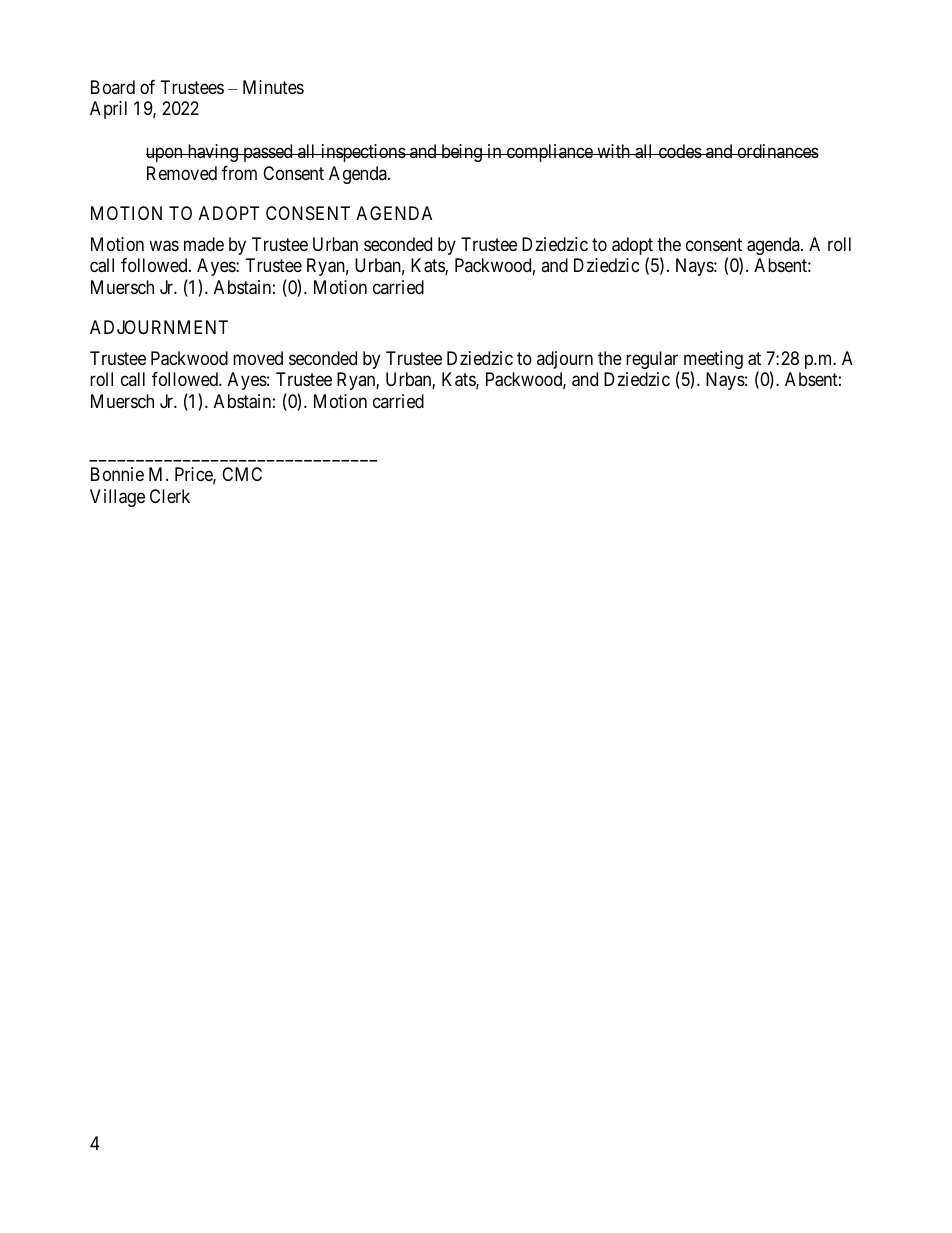 The height and width of the page is (1233, 952). I want to click on Board, so click(113, 87).
